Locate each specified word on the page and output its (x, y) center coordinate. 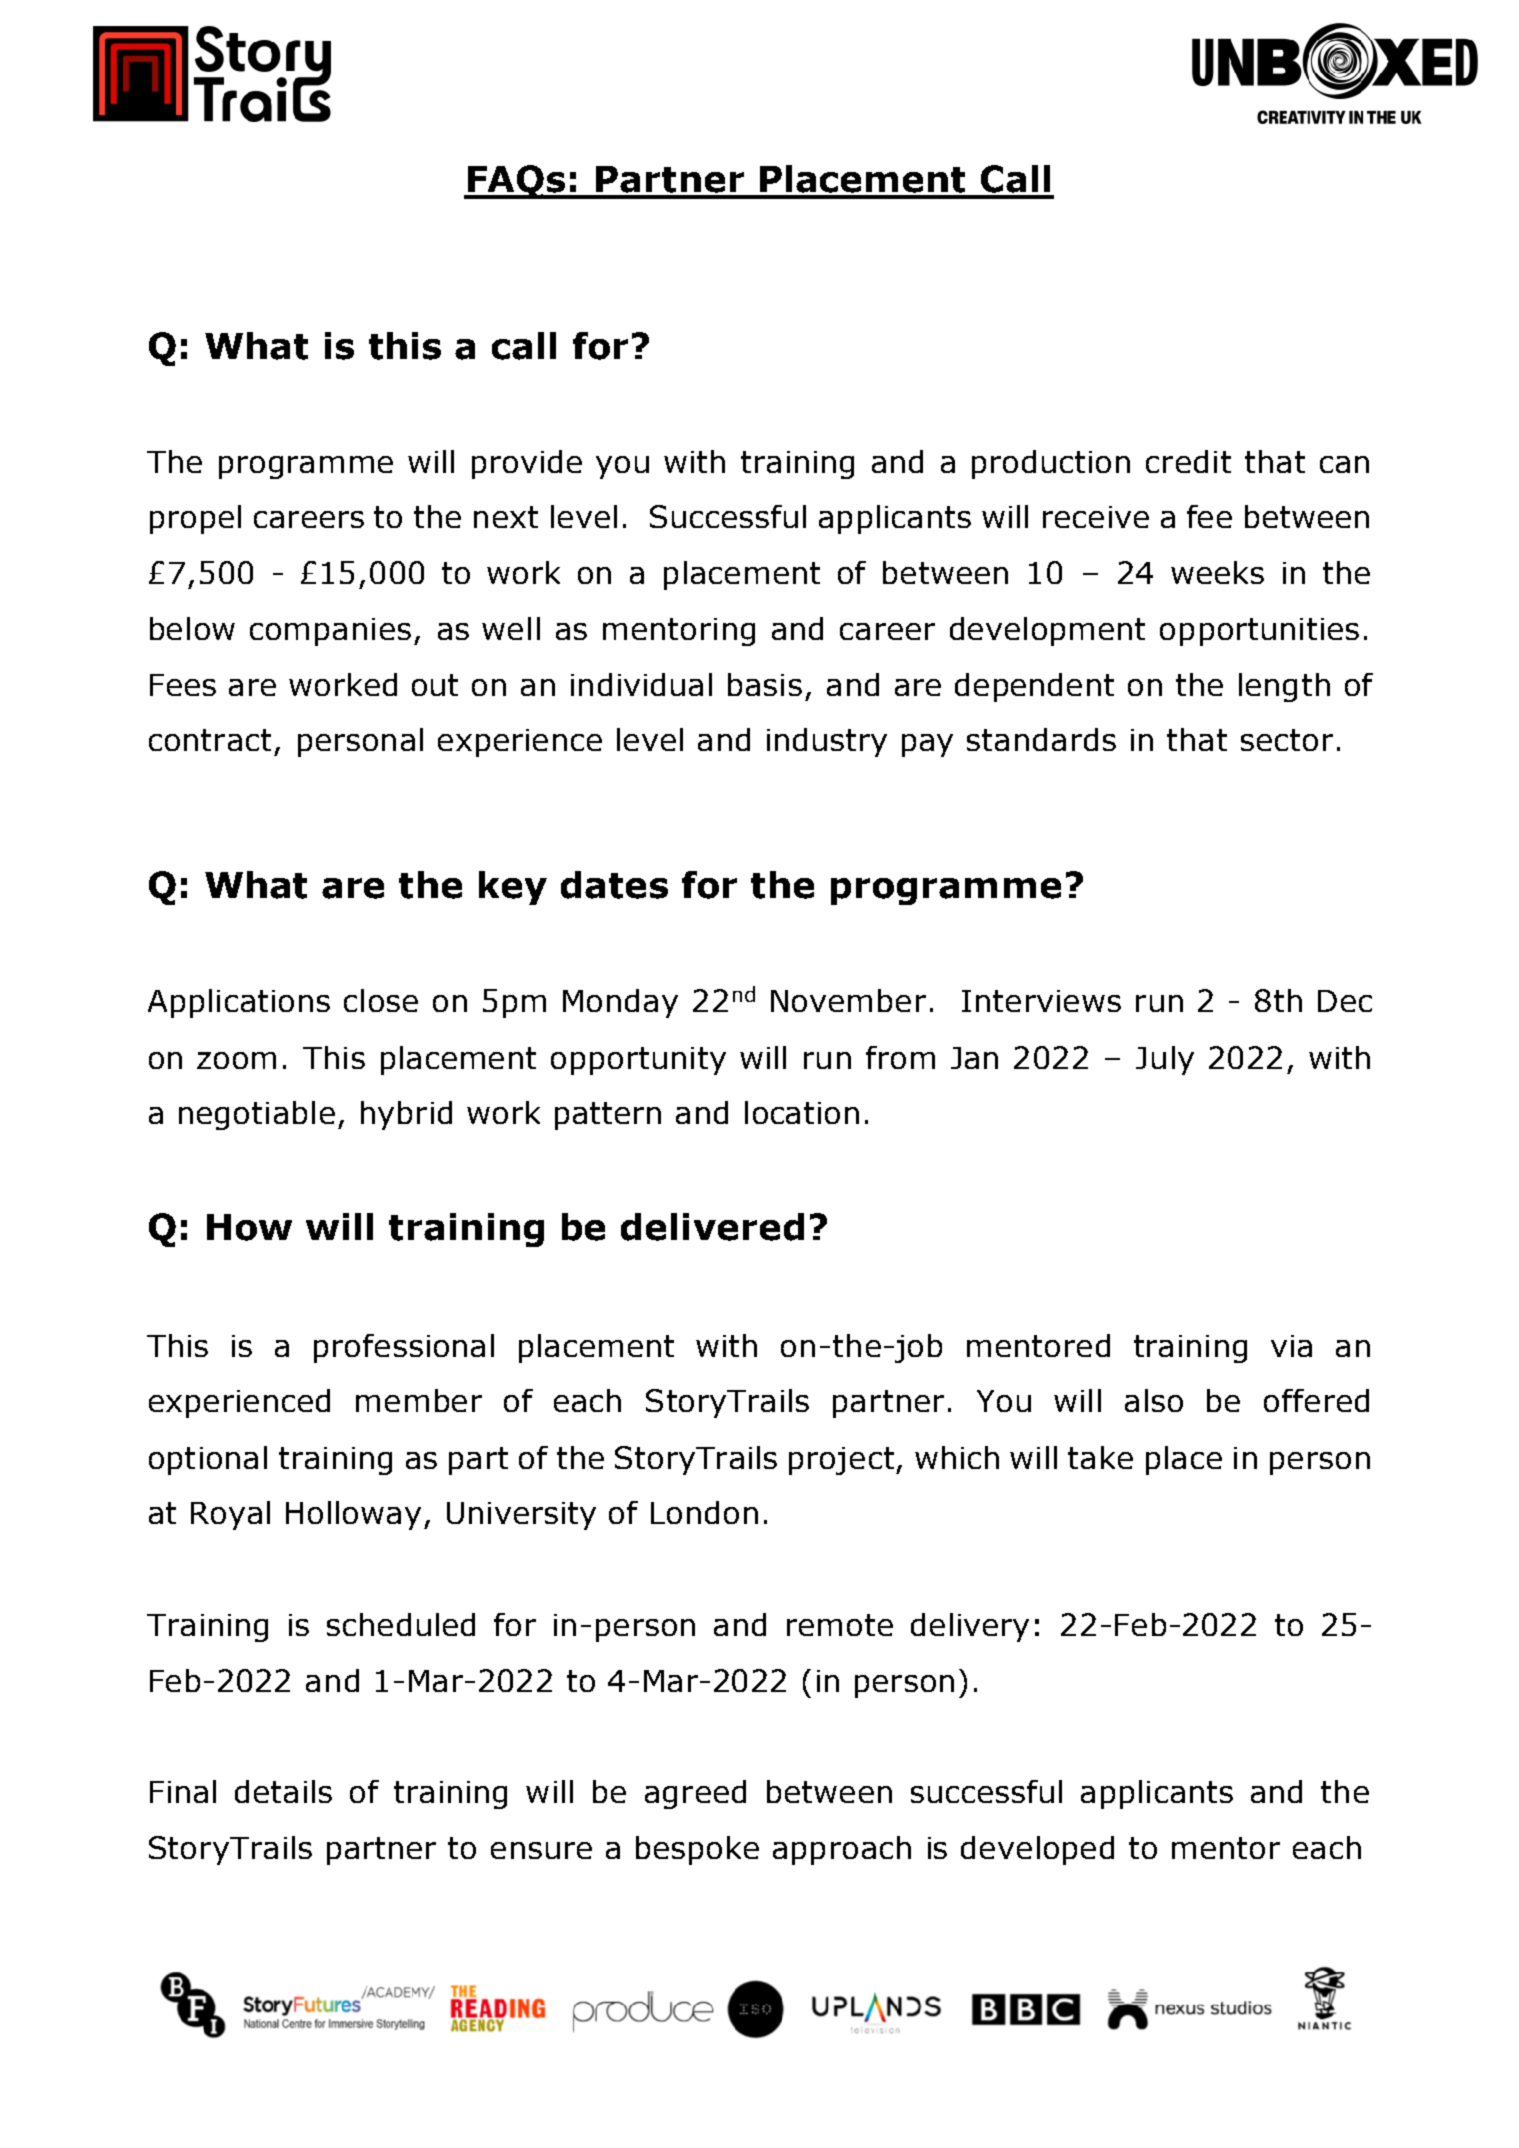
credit (1188, 461)
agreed (695, 1794)
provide (527, 464)
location (802, 1112)
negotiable (257, 1115)
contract (210, 740)
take (1100, 1457)
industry (827, 742)
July (1165, 1060)
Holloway (353, 1515)
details (283, 1791)
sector (1287, 740)
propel (195, 519)
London (704, 1512)
